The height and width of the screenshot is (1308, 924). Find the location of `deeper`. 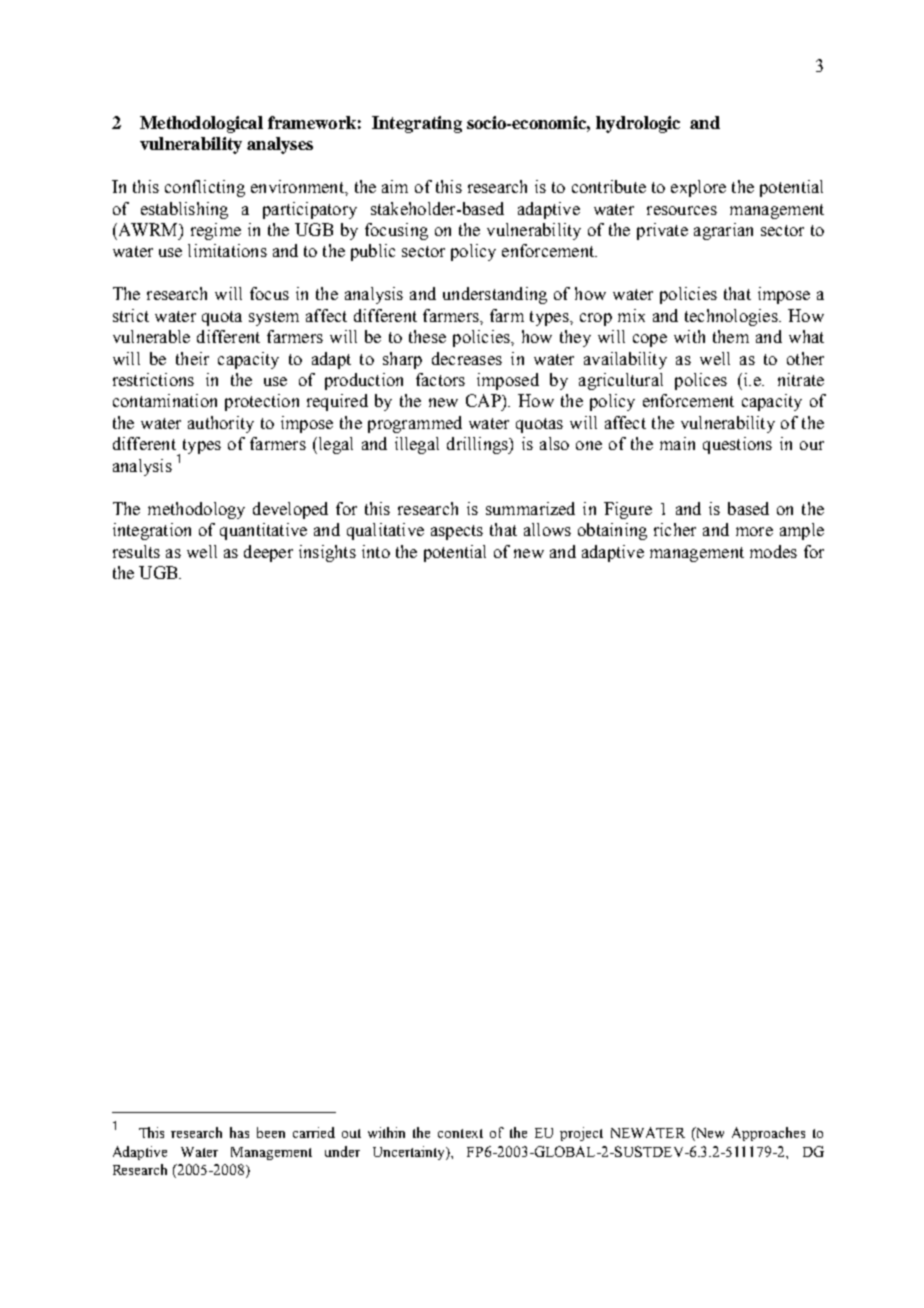

deeper is located at coordinates (268, 553).
